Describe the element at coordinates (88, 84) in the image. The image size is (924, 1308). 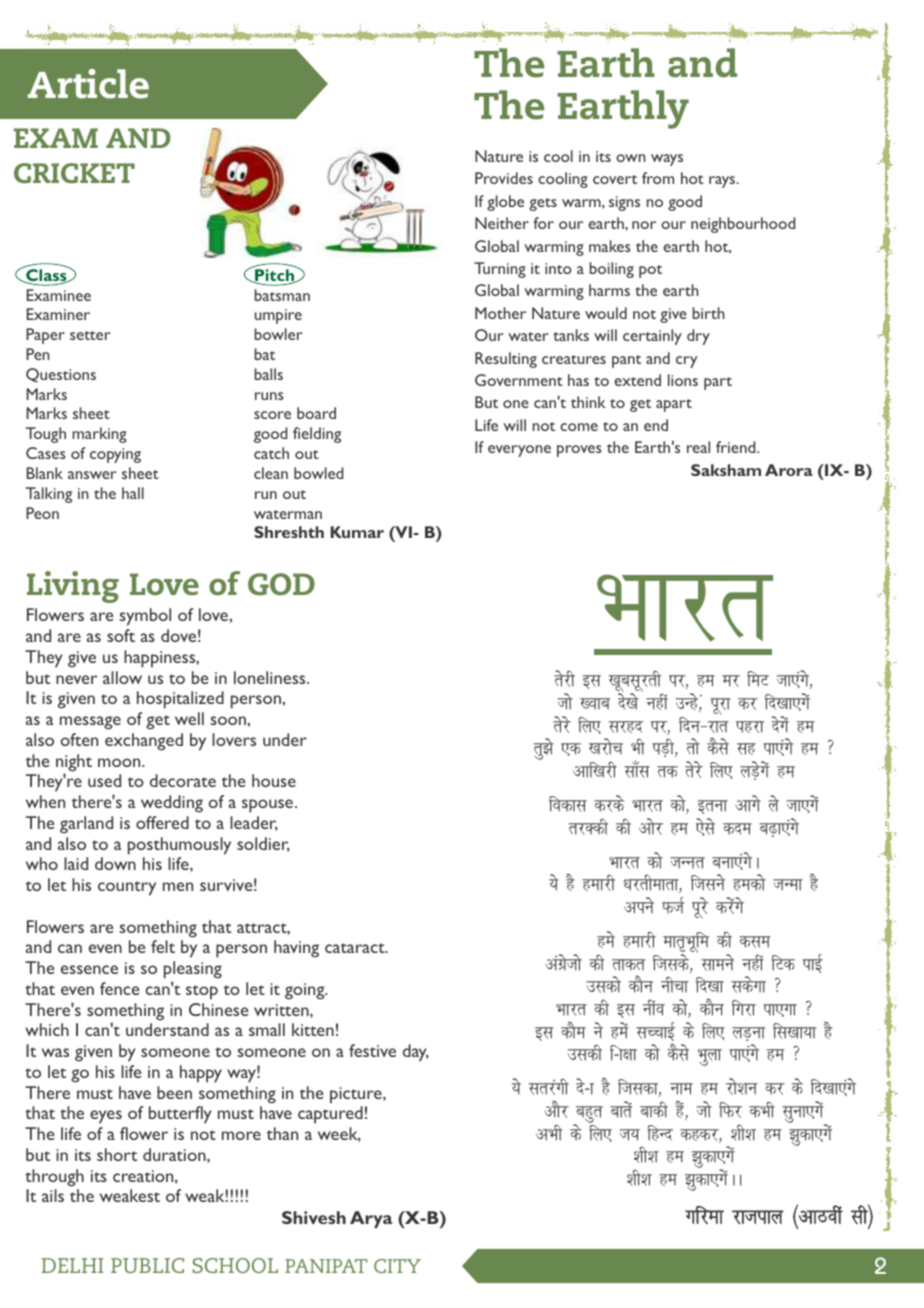
I see `Article` at that location.
